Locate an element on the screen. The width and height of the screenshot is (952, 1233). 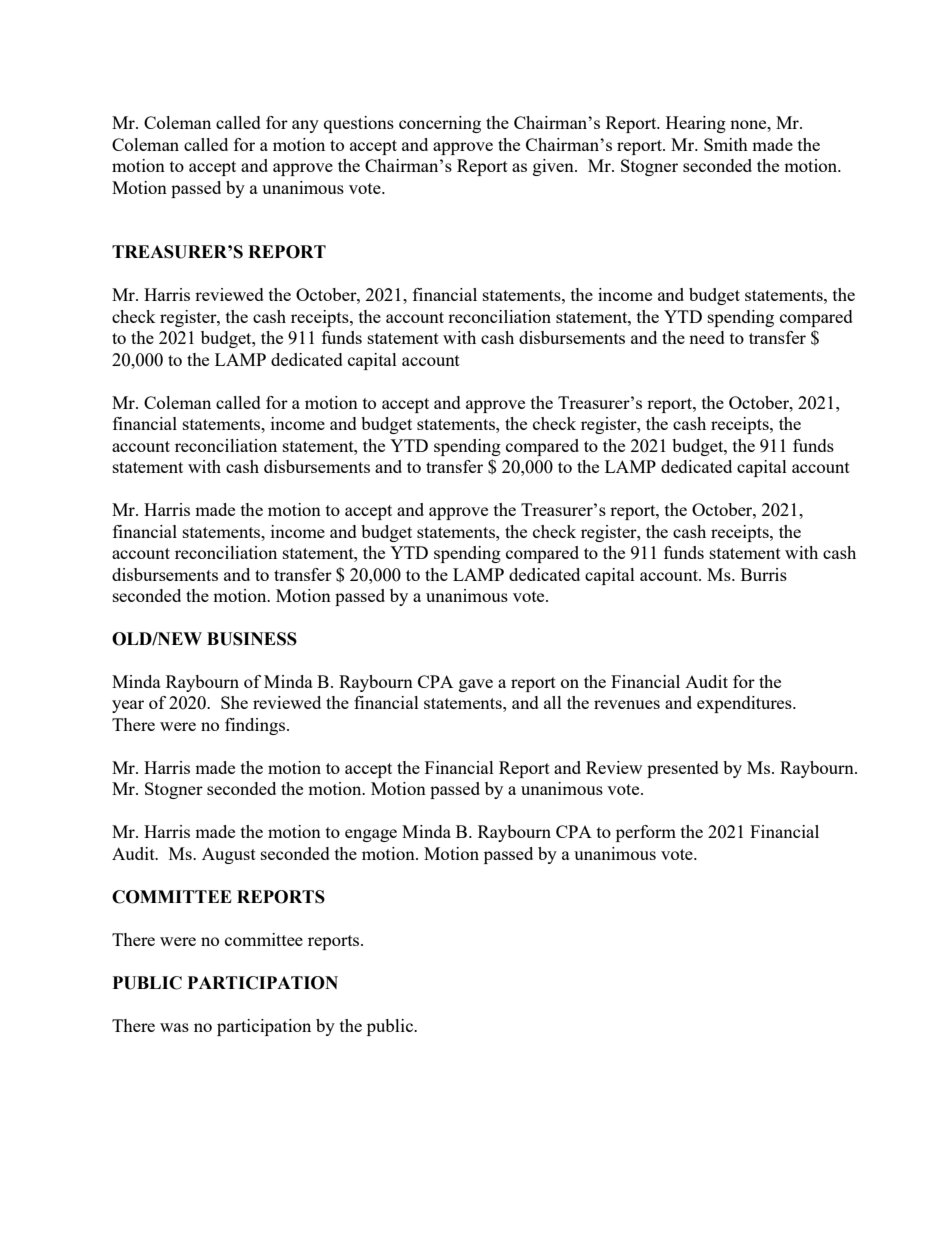
was is located at coordinates (174, 1027).
